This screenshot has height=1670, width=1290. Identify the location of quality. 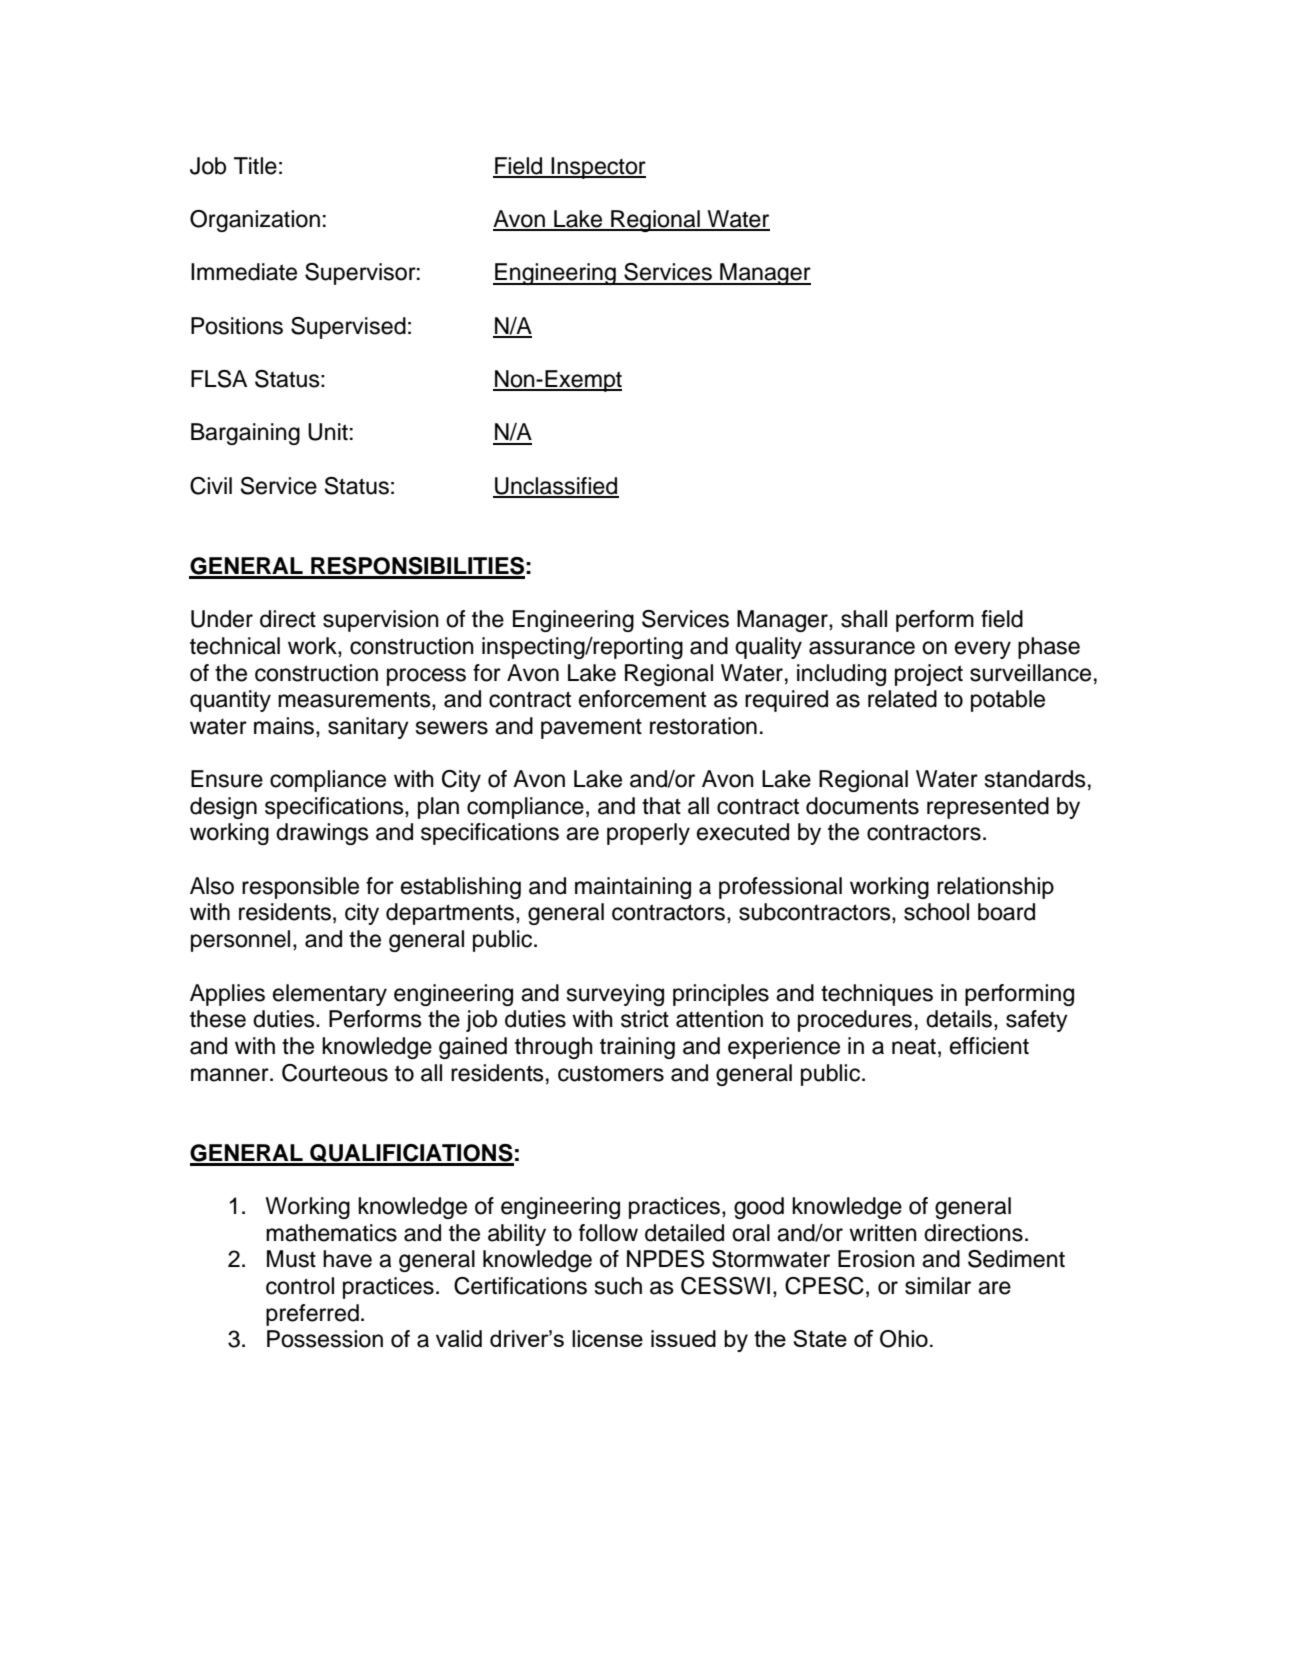
(768, 648).
